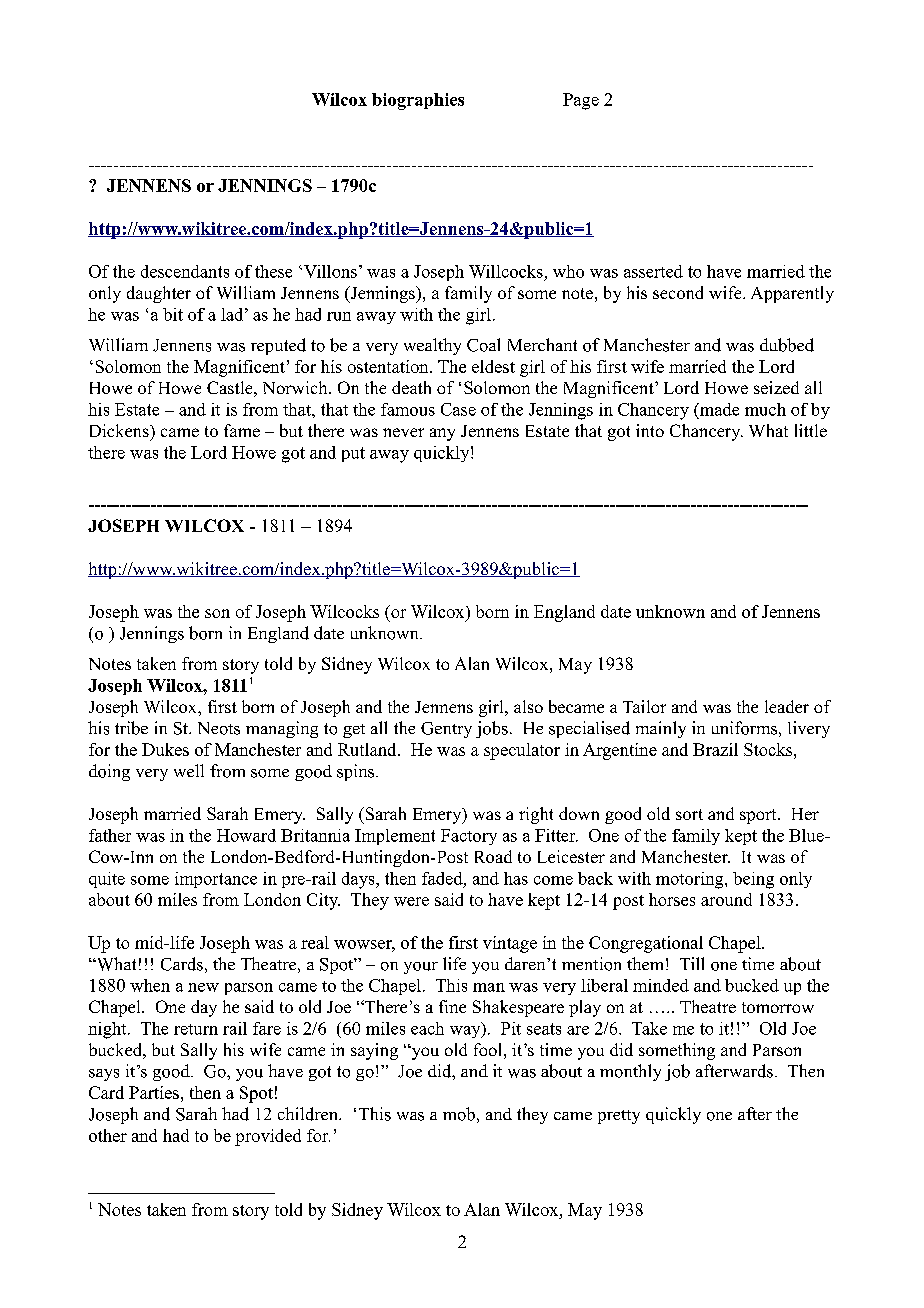  I want to click on Parties, so click(154, 1092).
